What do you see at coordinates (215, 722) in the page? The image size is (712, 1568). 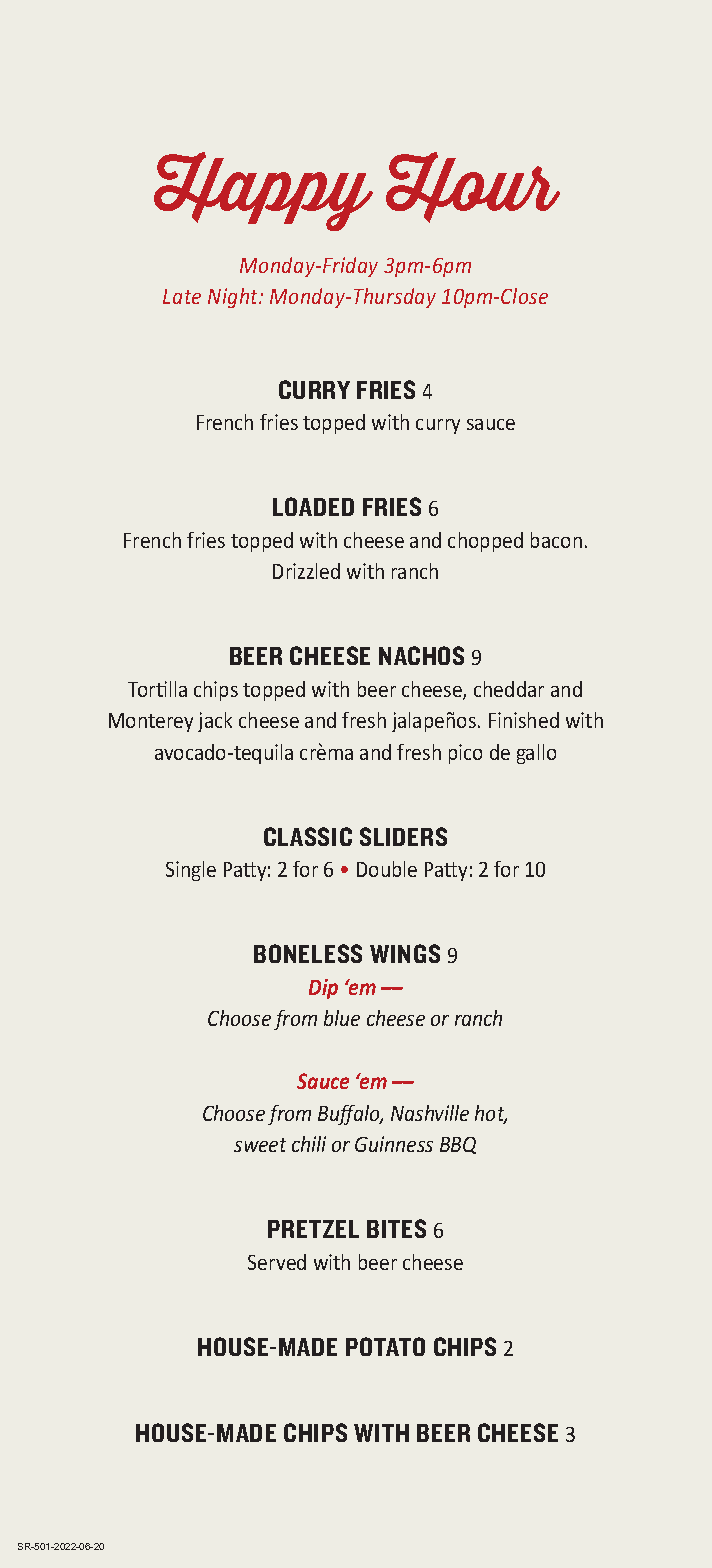 I see `jack` at bounding box center [215, 722].
